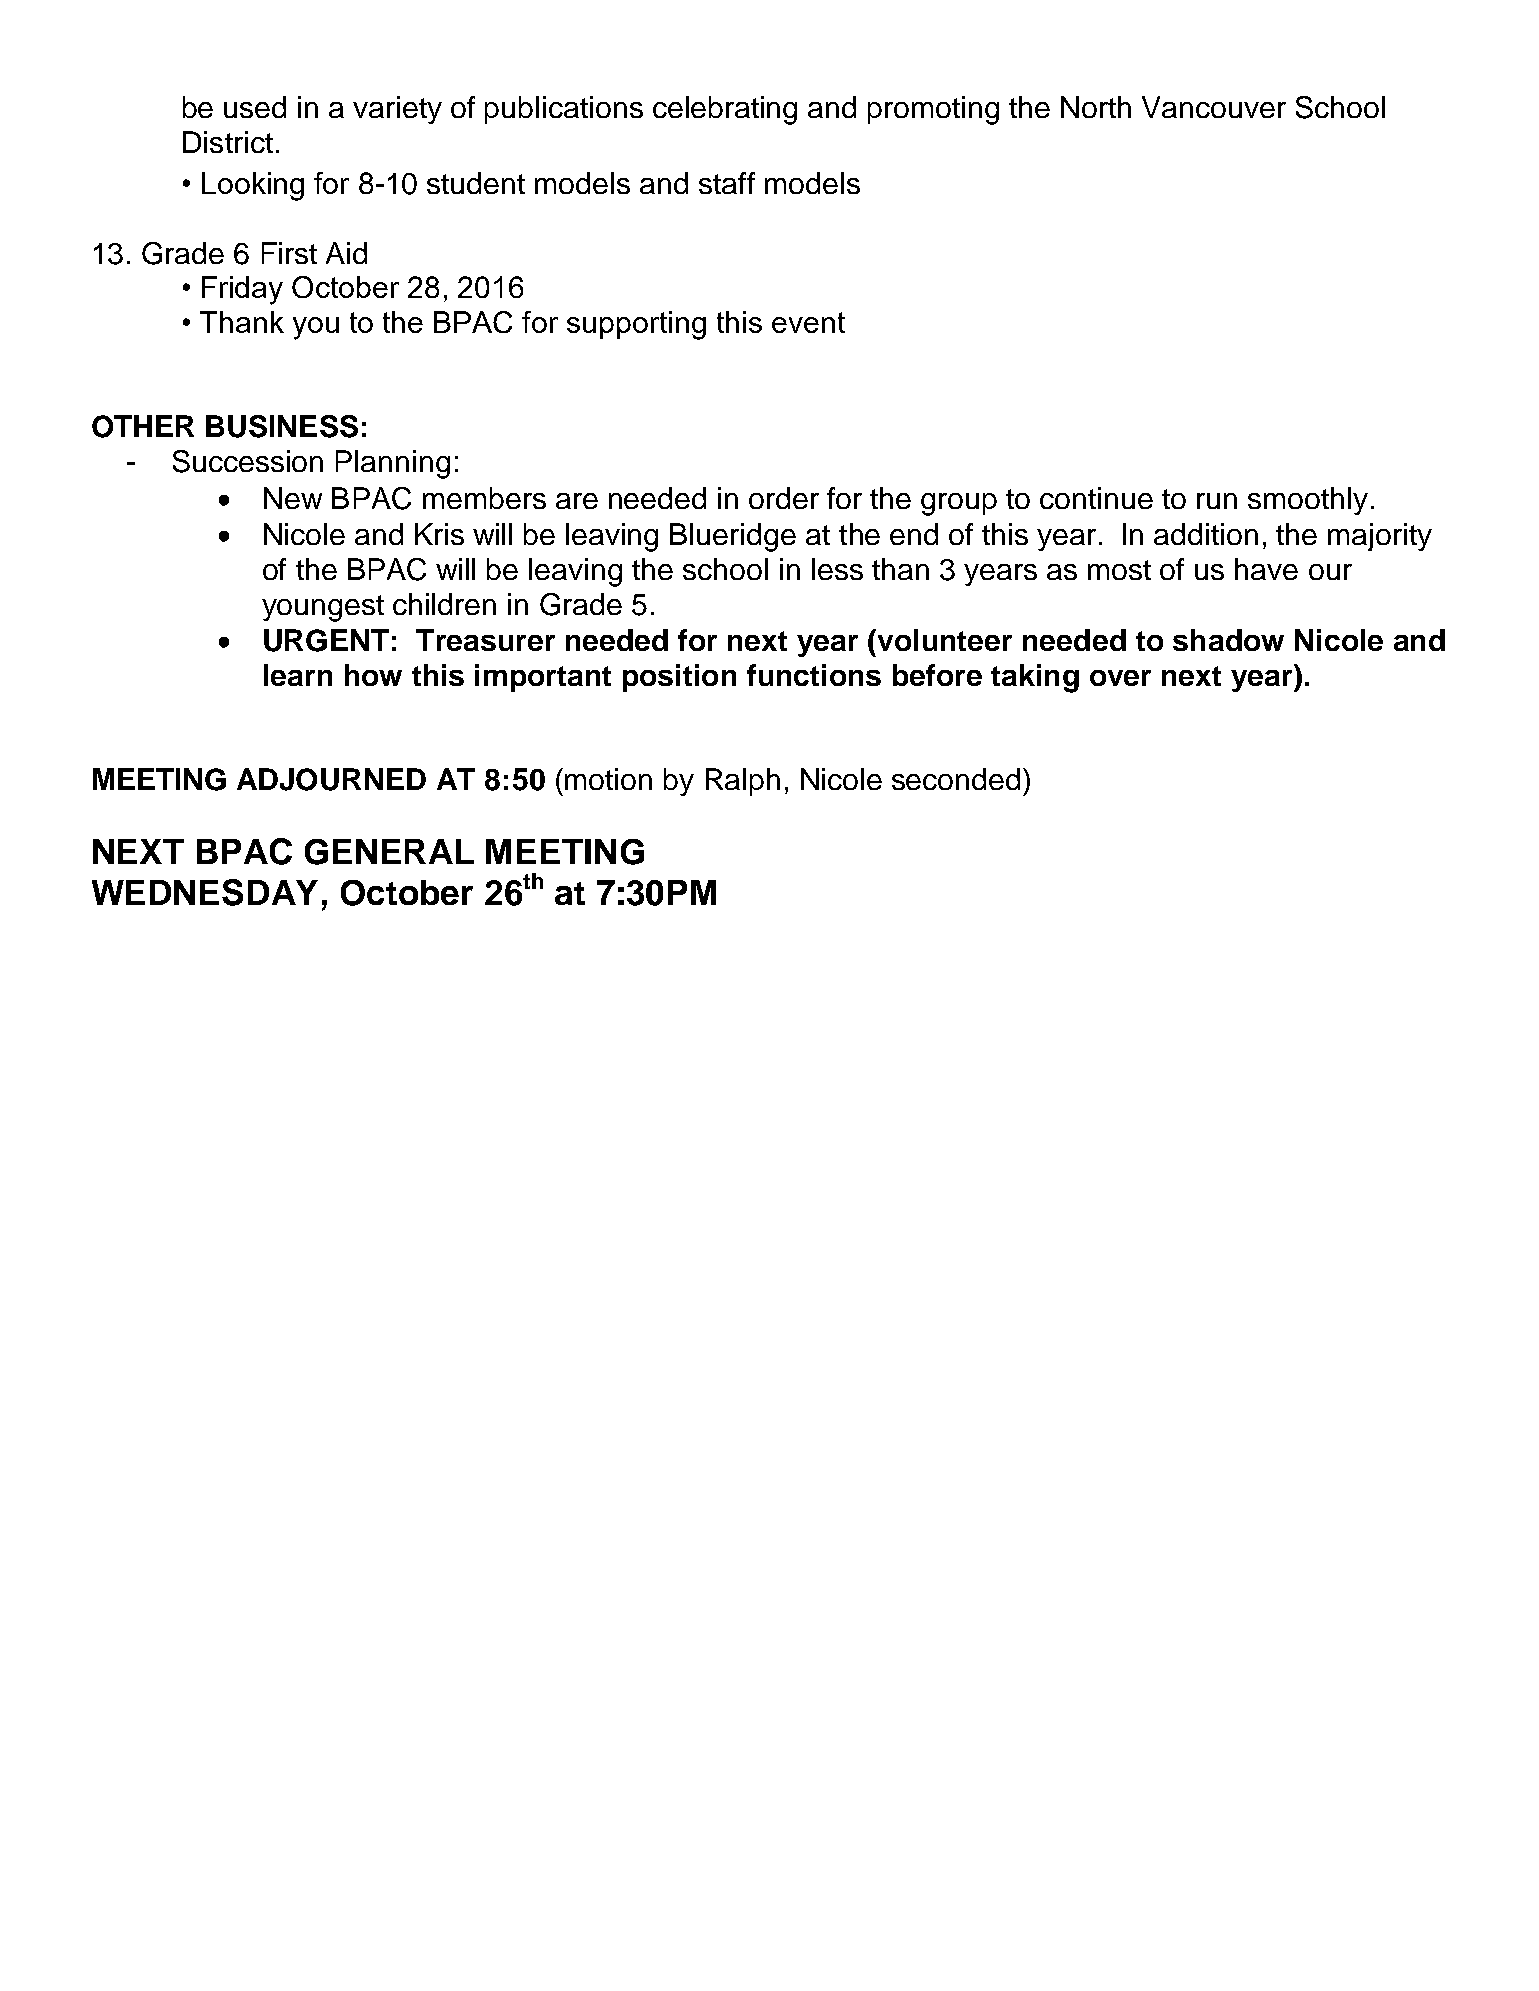 The image size is (1539, 1991). What do you see at coordinates (1266, 569) in the document?
I see `have` at bounding box center [1266, 569].
